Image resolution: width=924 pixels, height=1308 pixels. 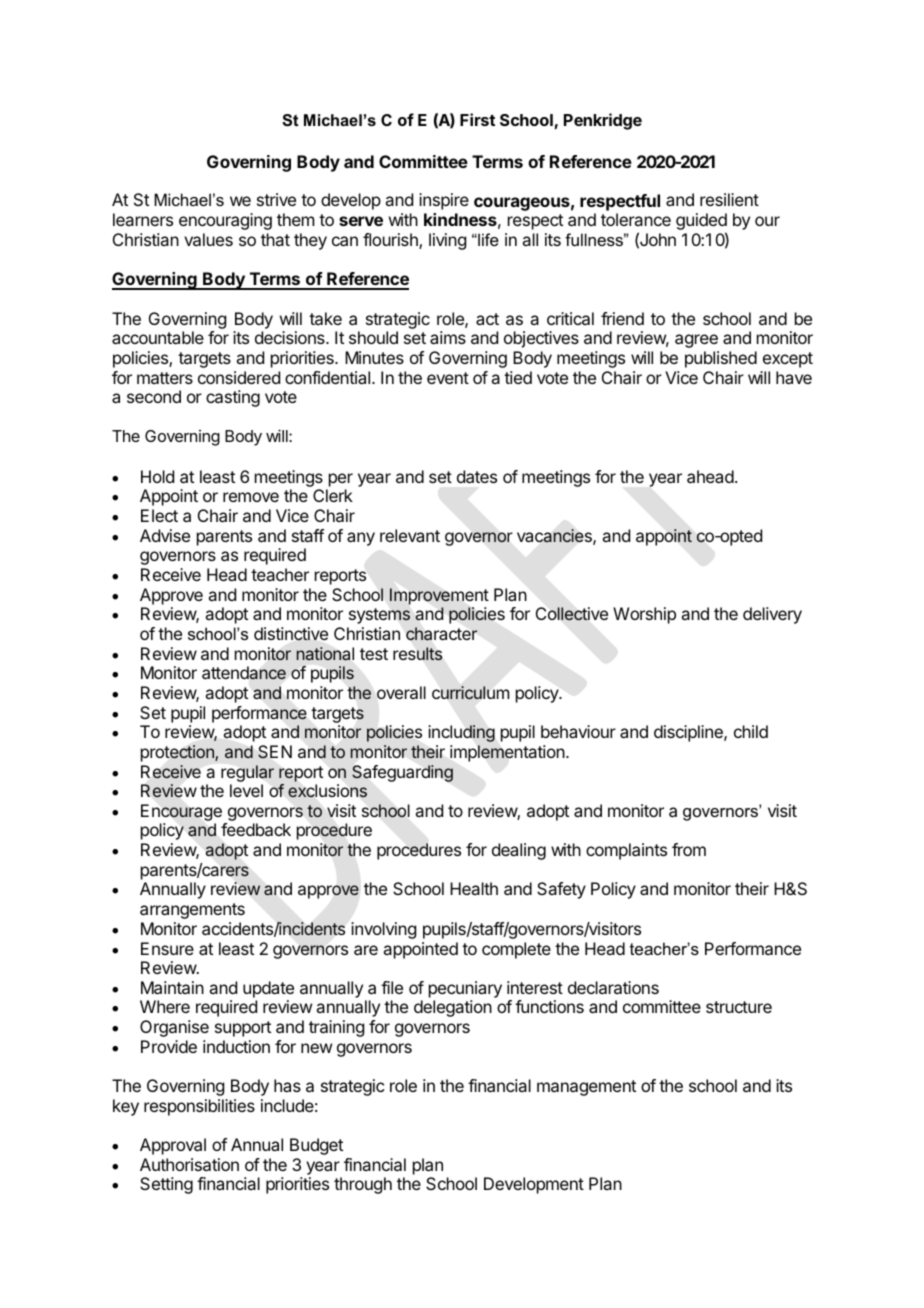 What do you see at coordinates (477, 119) in the screenshot?
I see `First` at bounding box center [477, 119].
